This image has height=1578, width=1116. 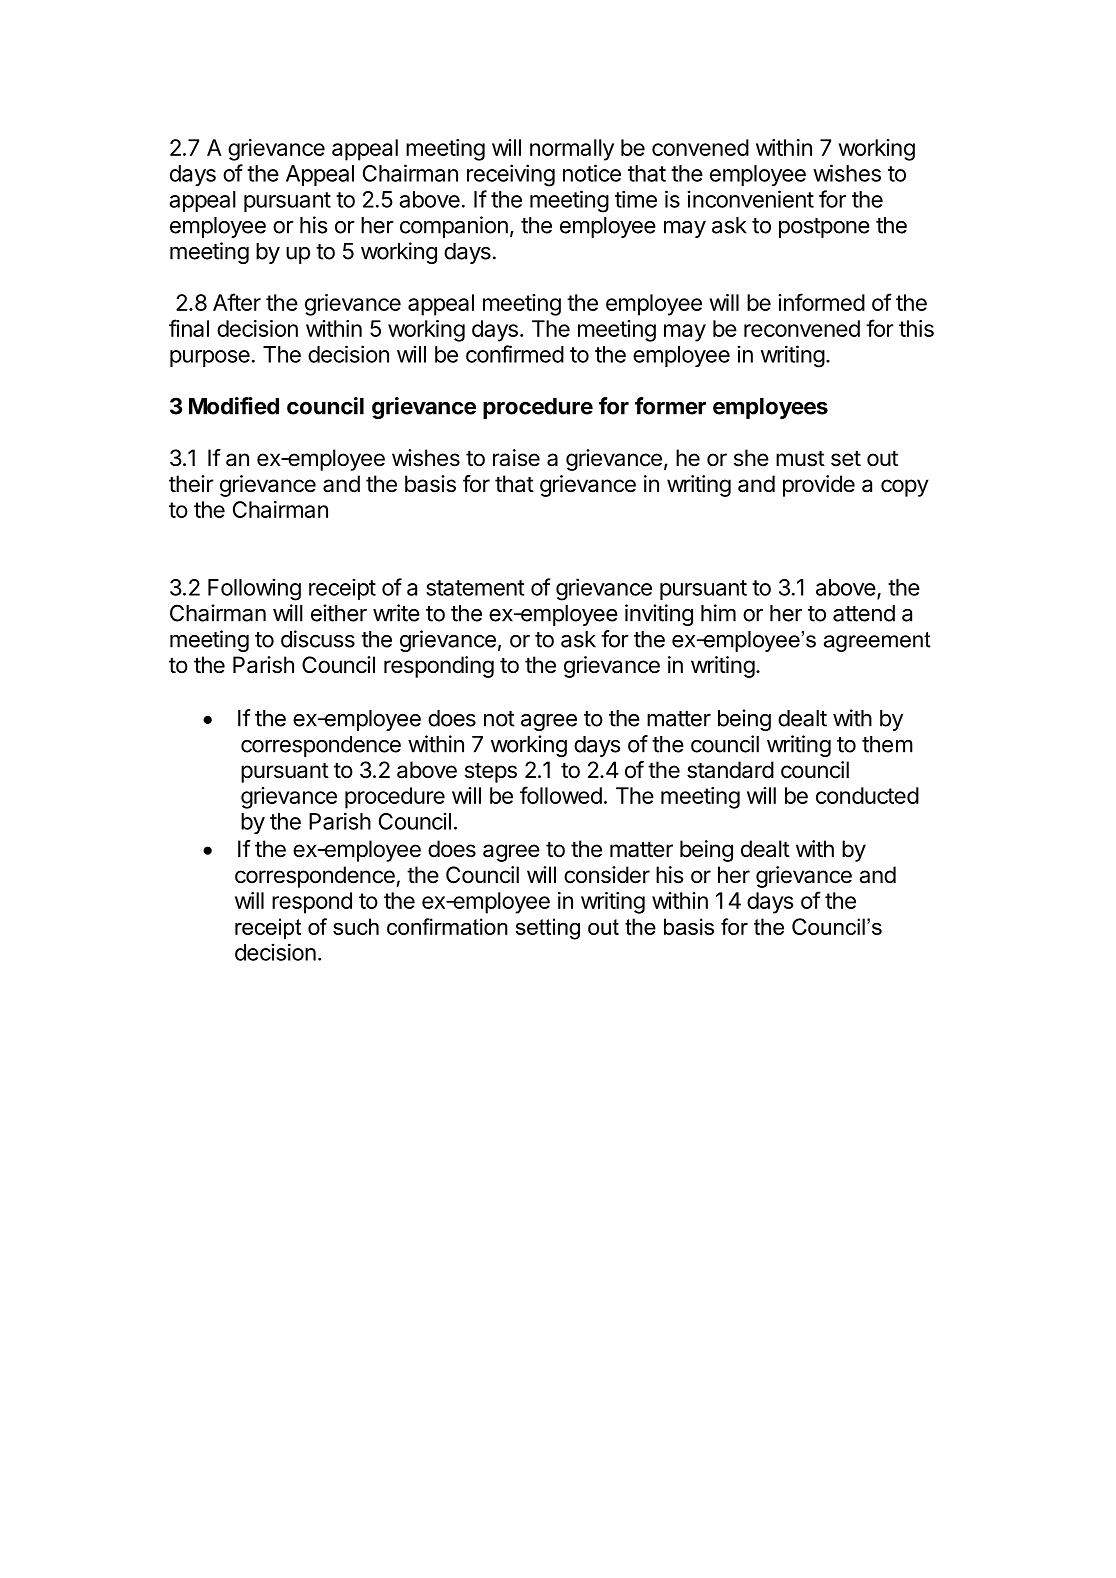 What do you see at coordinates (356, 926) in the image?
I see `such` at bounding box center [356, 926].
